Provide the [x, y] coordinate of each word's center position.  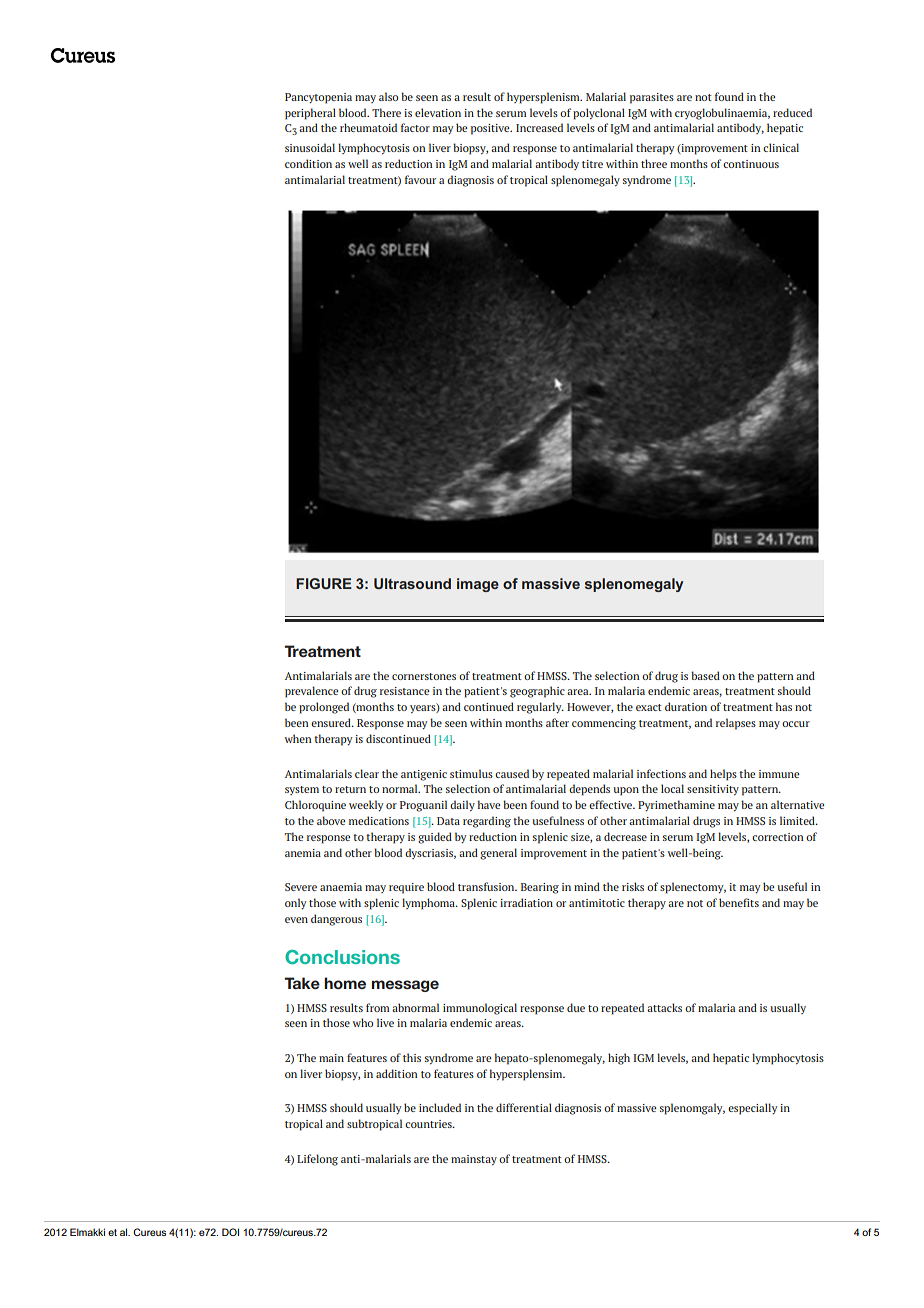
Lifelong [317, 1160]
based [705, 675]
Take [302, 983]
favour [420, 179]
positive [491, 129]
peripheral [310, 114]
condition [308, 163]
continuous [751, 164]
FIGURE [324, 583]
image [478, 585]
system [302, 790]
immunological [480, 1009]
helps [723, 775]
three [654, 163]
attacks [664, 1007]
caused [512, 773]
